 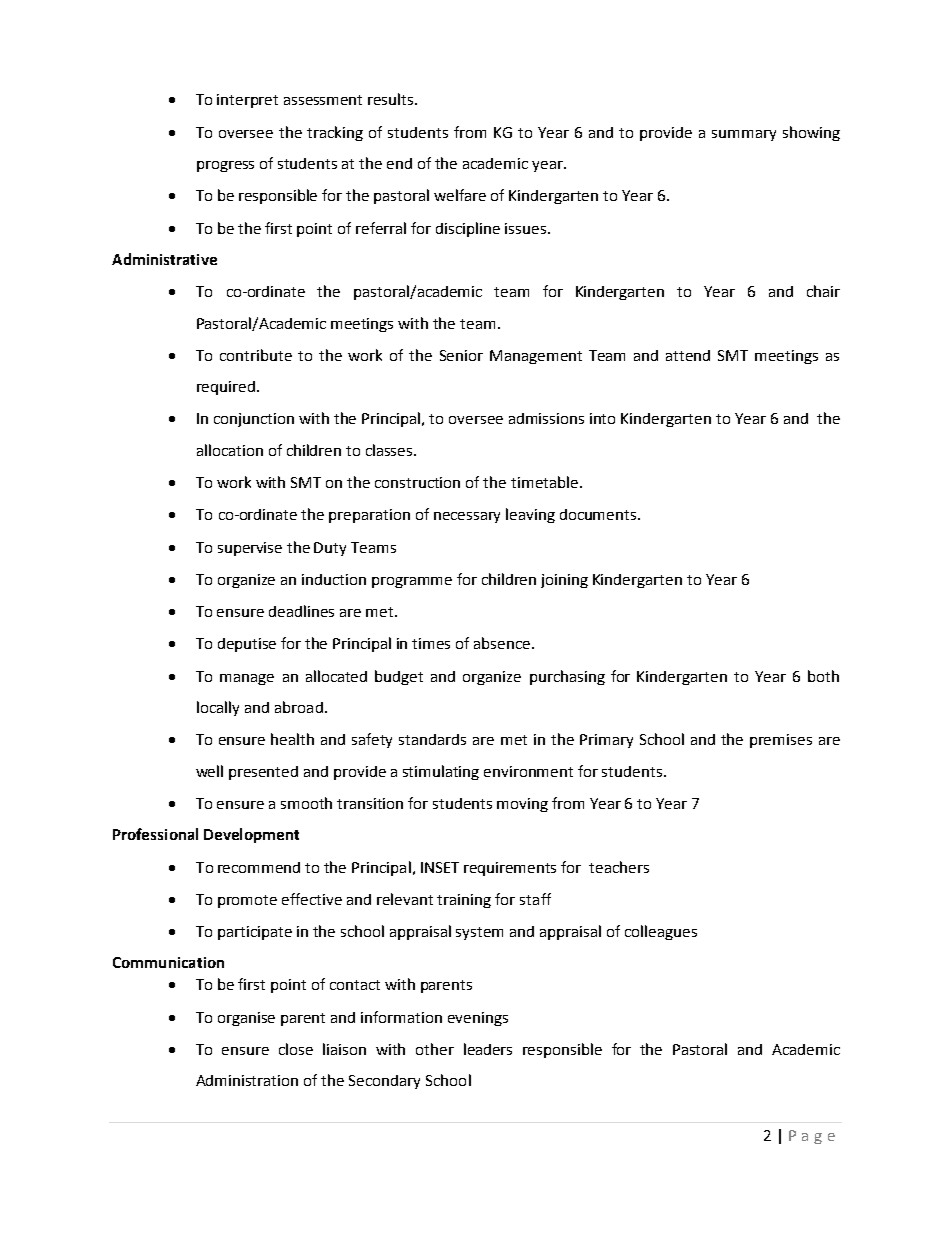 I want to click on environment, so click(x=528, y=771).
